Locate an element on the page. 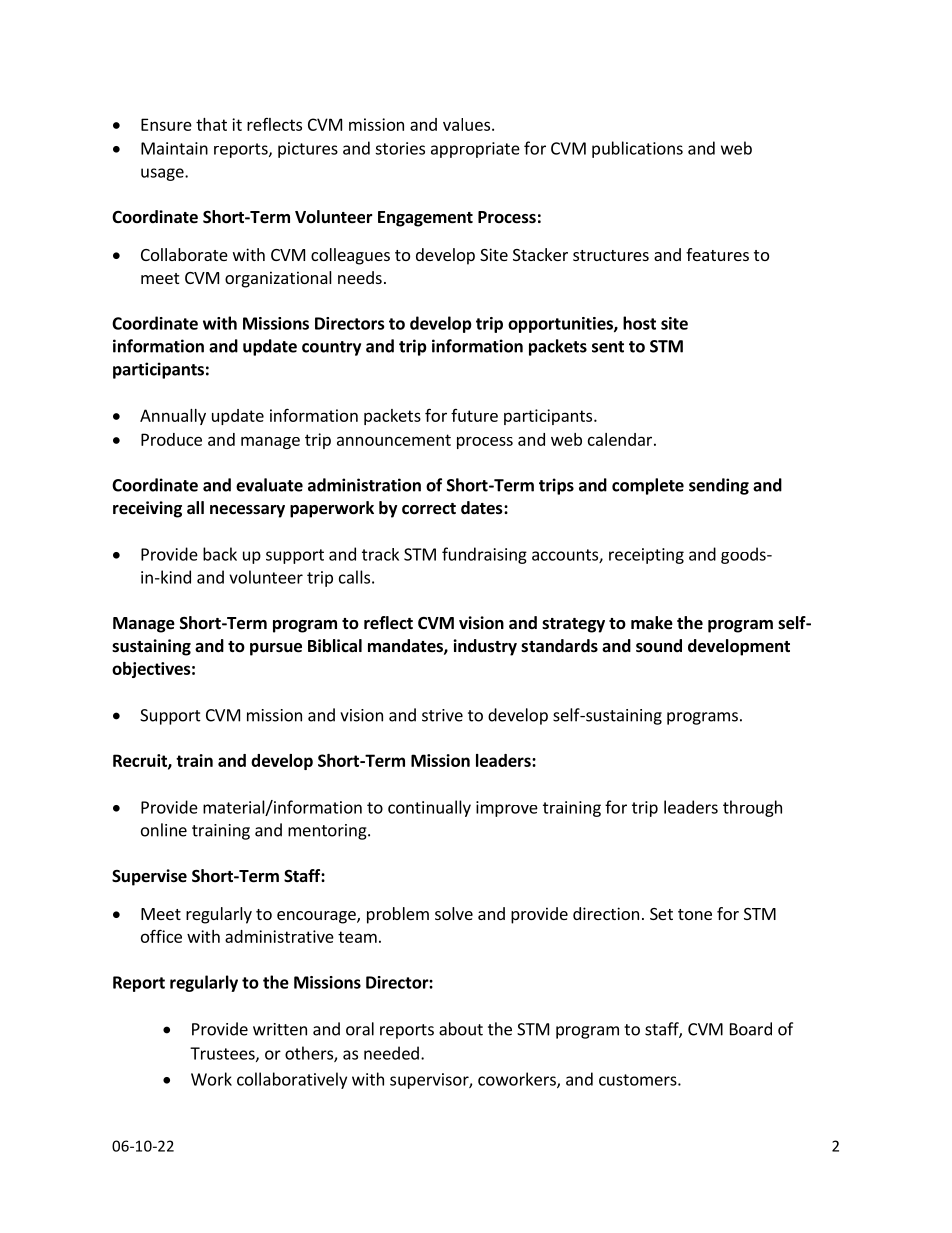  Board is located at coordinates (751, 1029).
